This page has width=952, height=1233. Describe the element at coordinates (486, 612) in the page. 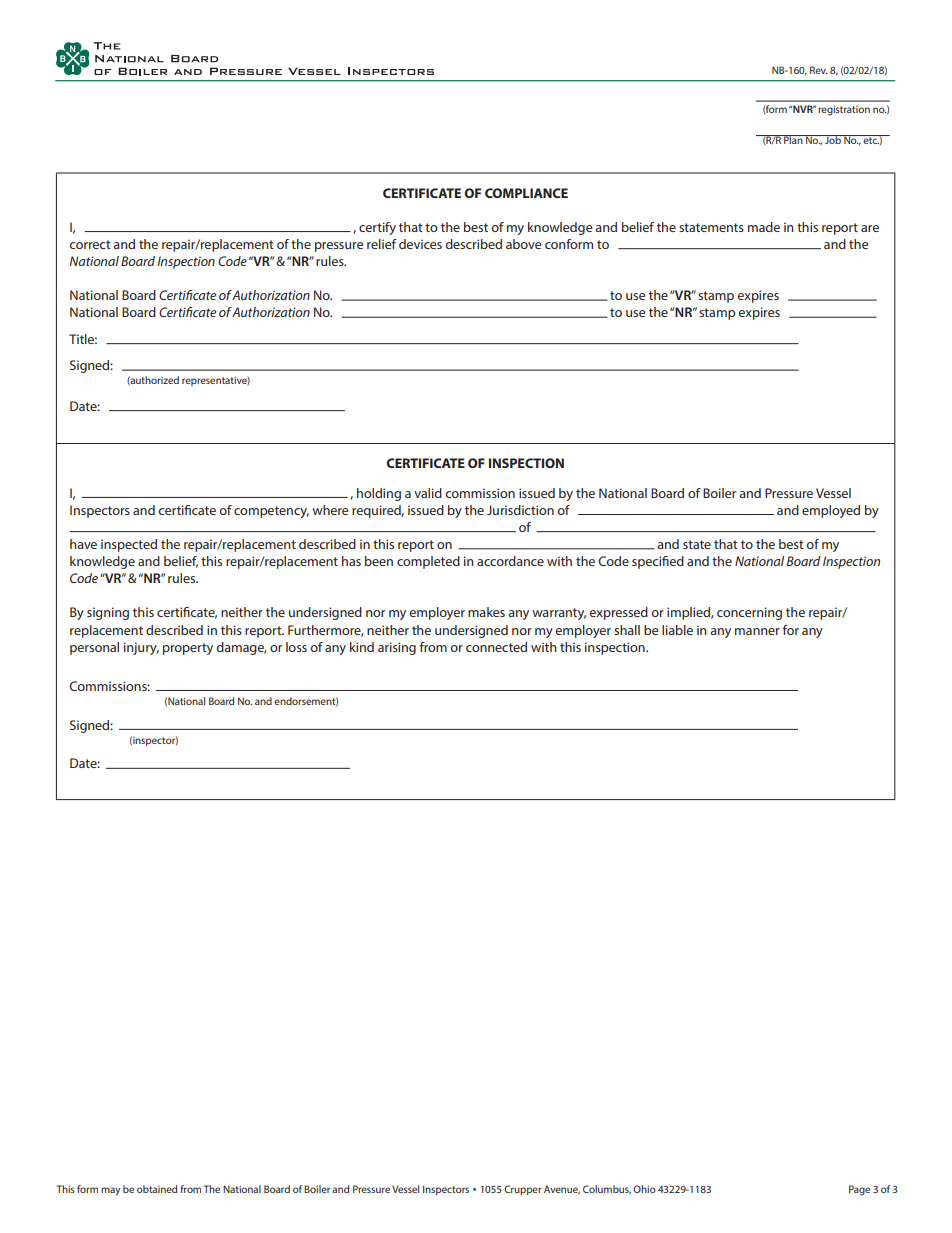

I see `makes` at that location.
